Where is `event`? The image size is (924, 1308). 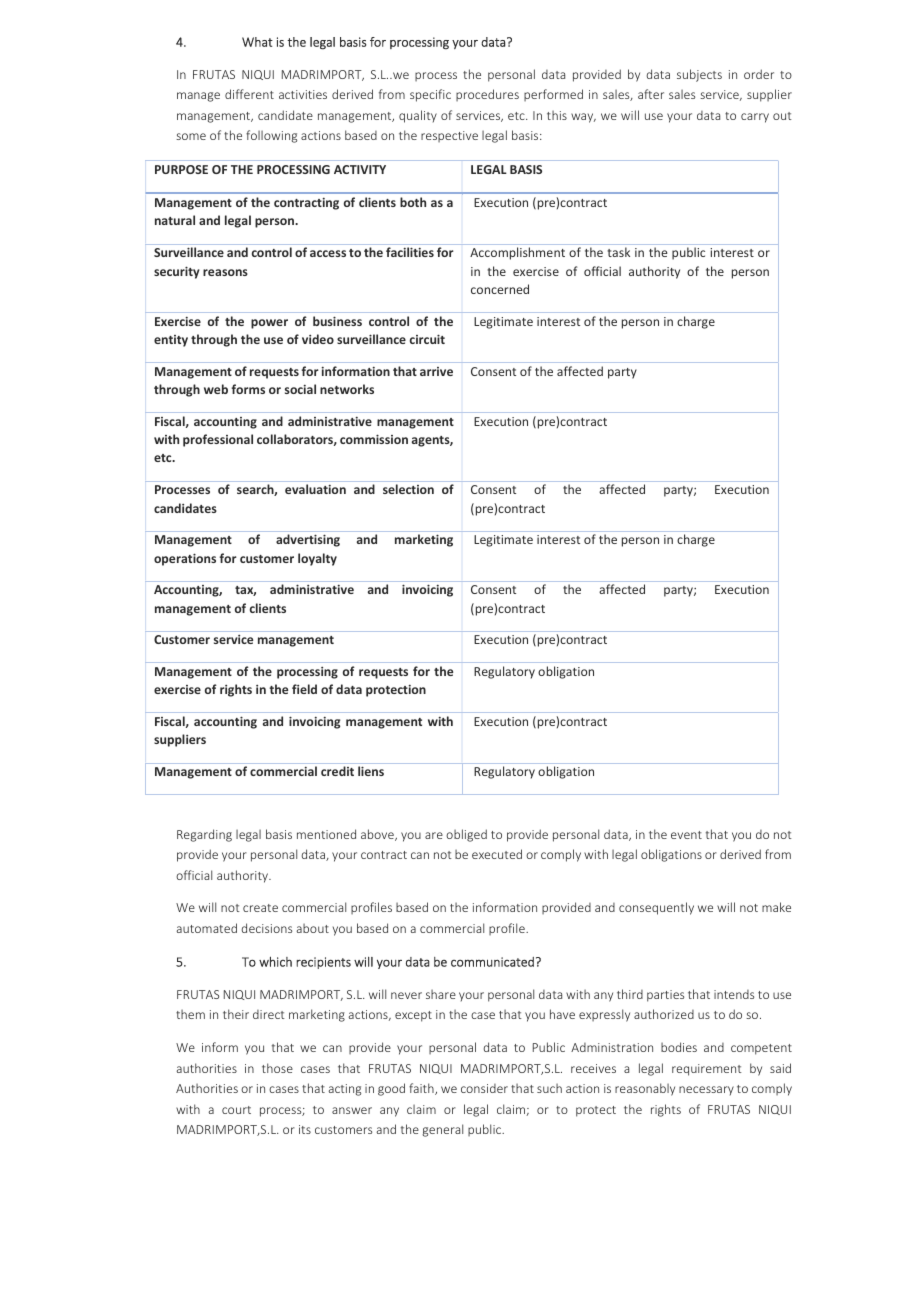
event is located at coordinates (686, 835).
